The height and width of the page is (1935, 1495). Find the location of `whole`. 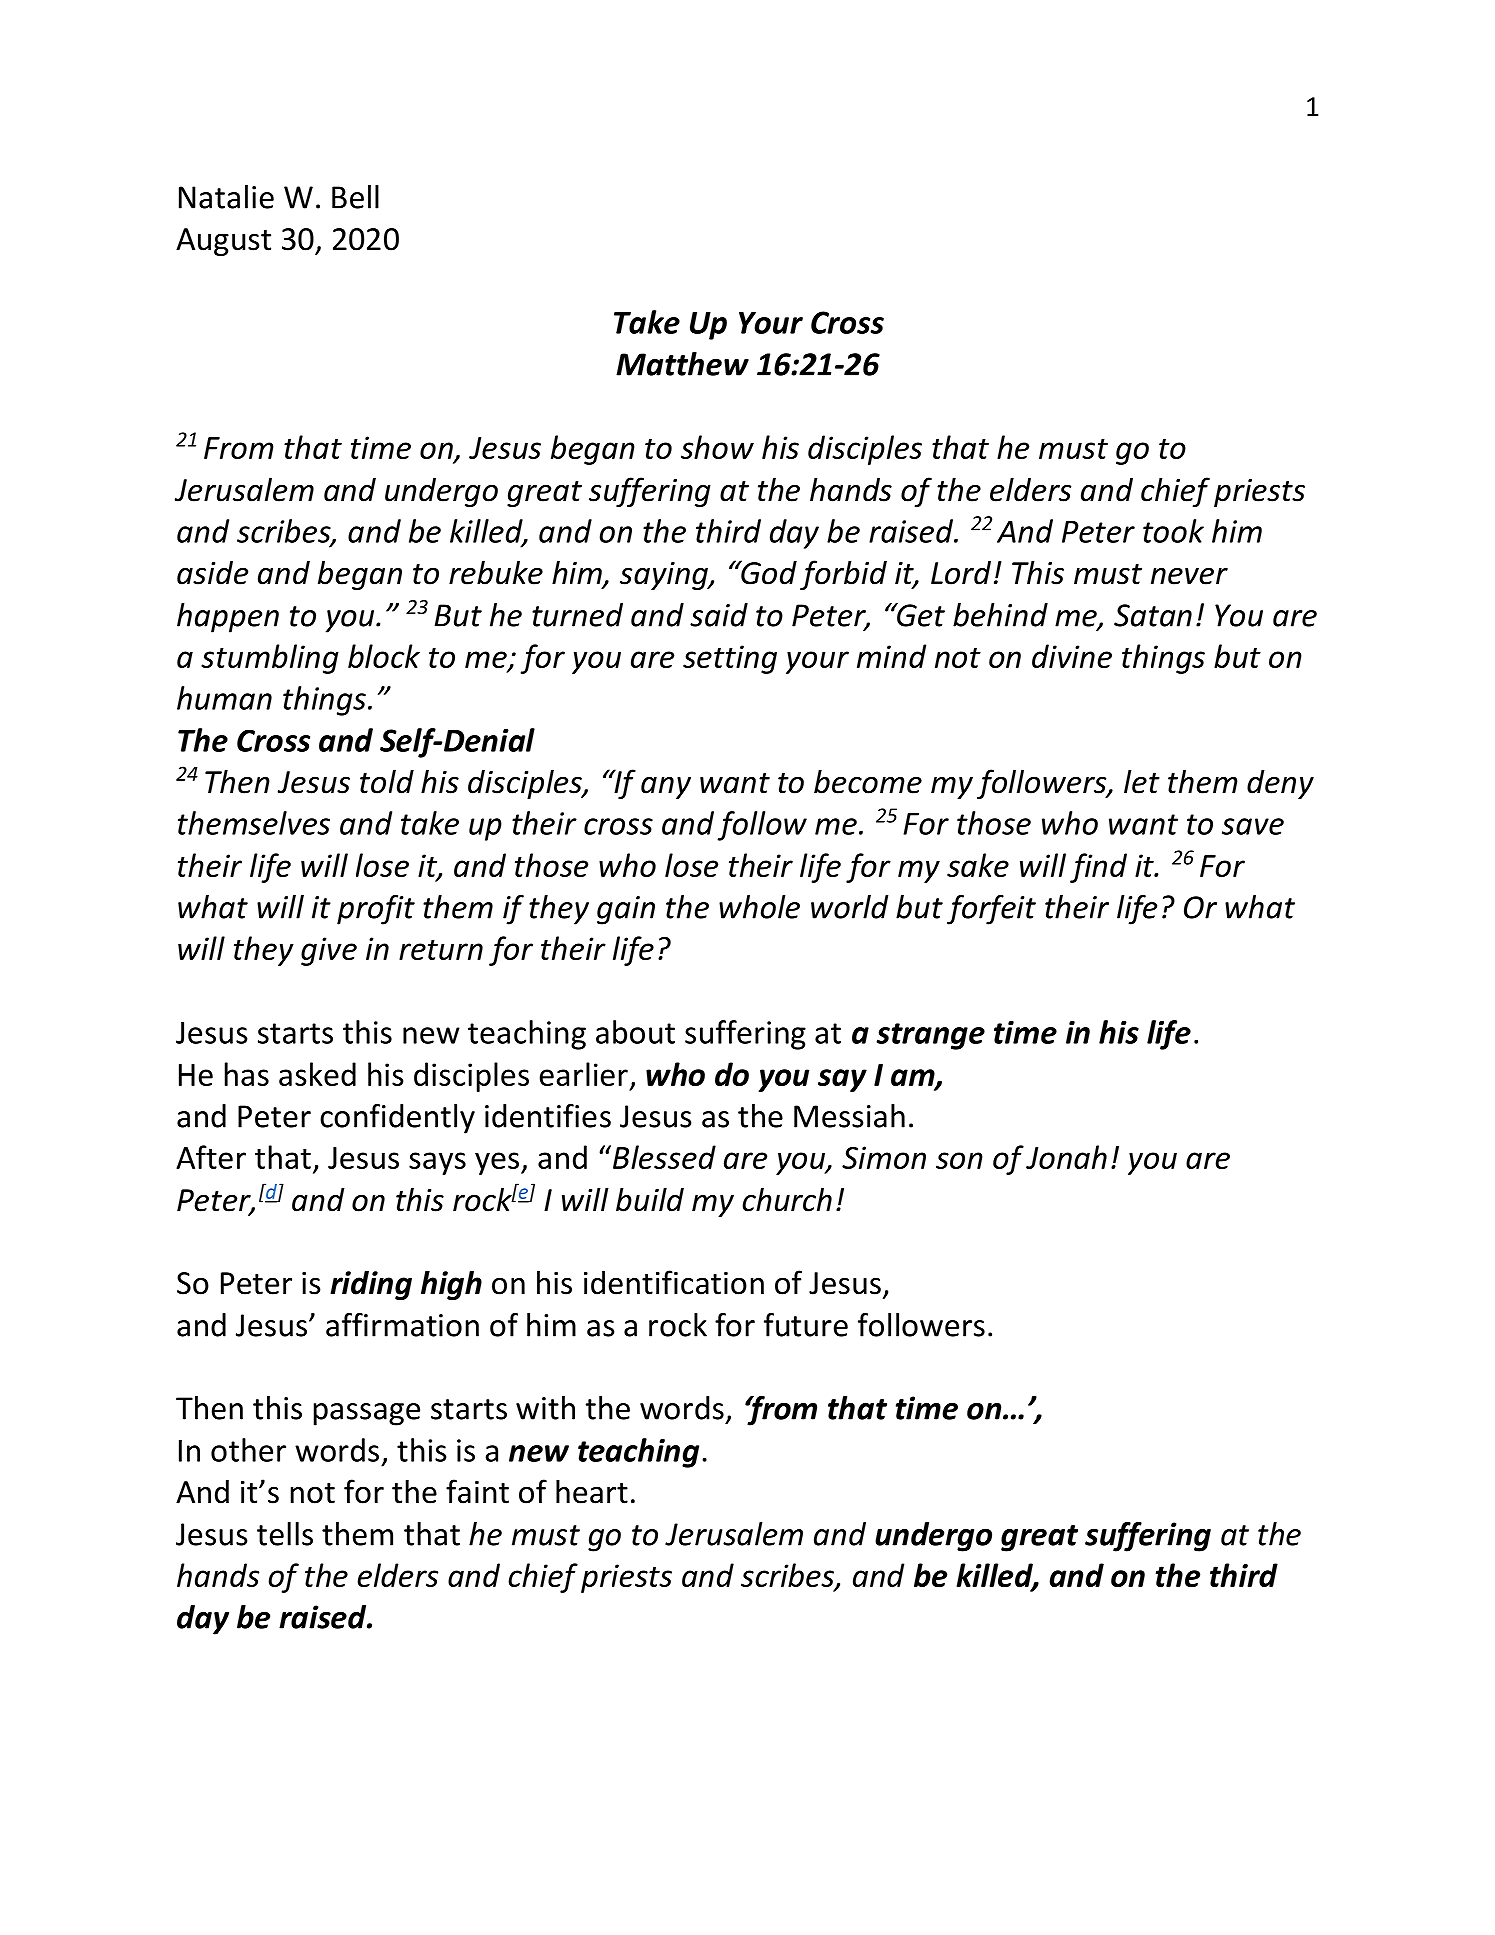

whole is located at coordinates (759, 907).
